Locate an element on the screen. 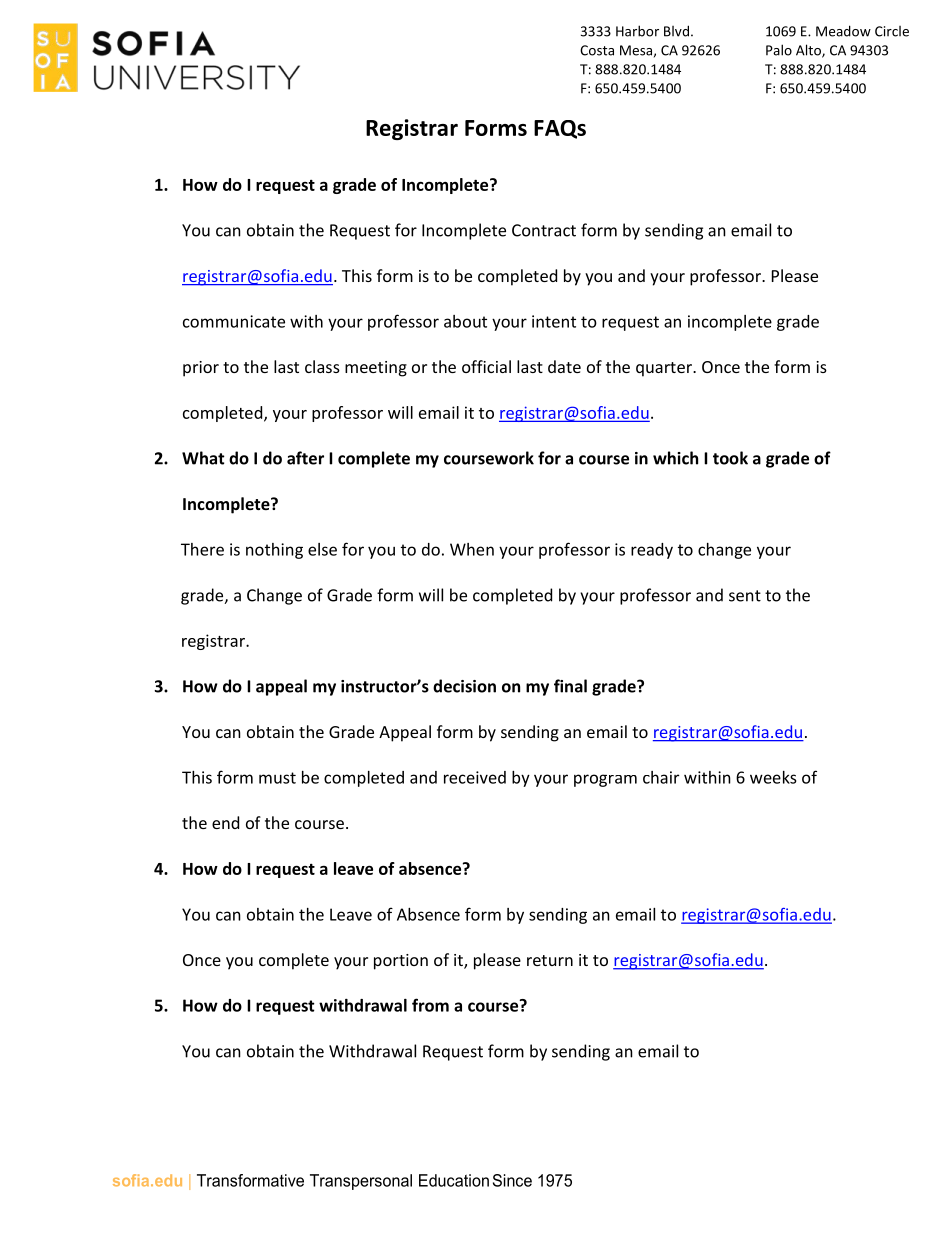 Image resolution: width=952 pixels, height=1233 pixels. Transpersonal is located at coordinates (361, 1182).
